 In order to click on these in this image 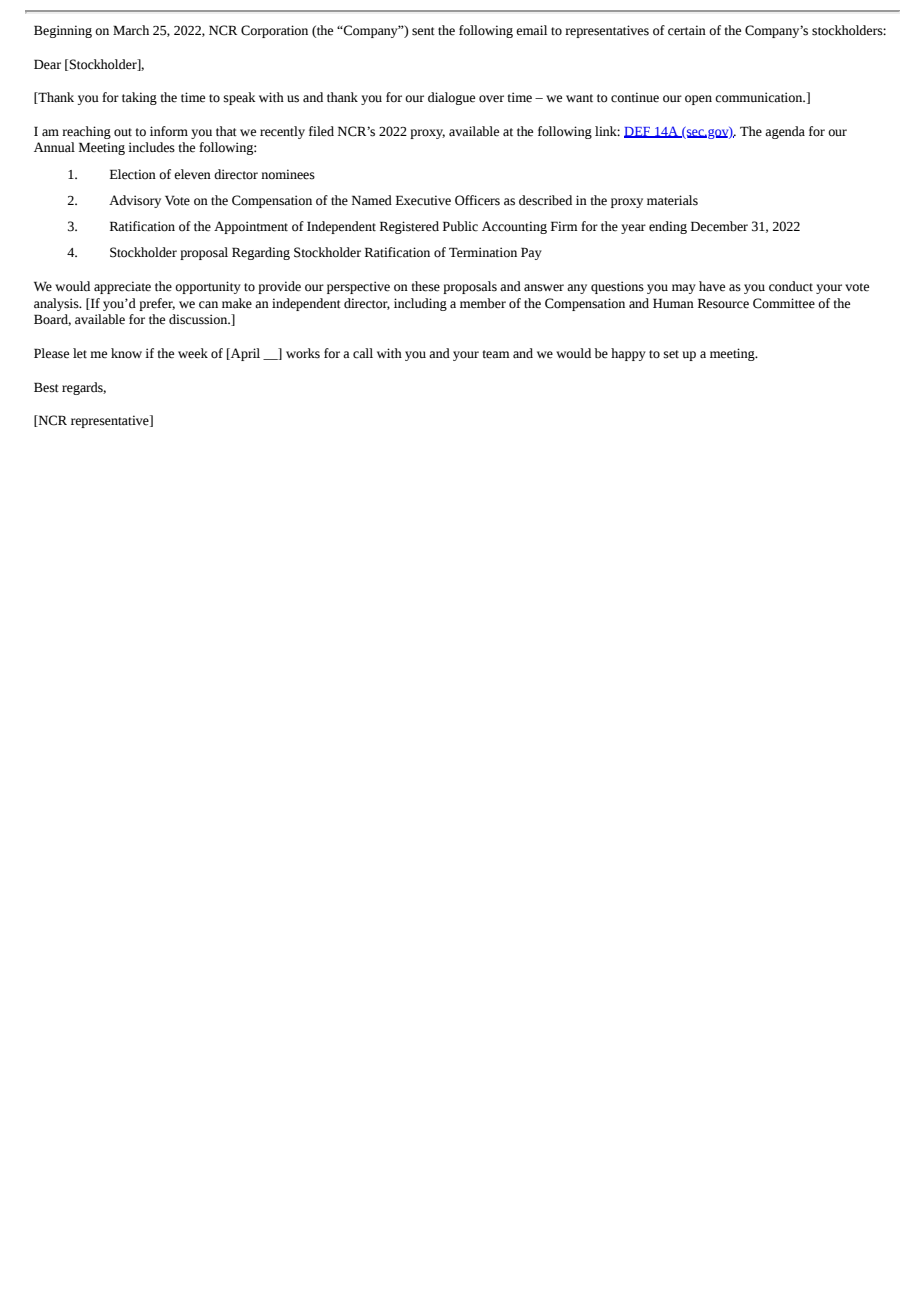, I will do `click(425, 286)`.
